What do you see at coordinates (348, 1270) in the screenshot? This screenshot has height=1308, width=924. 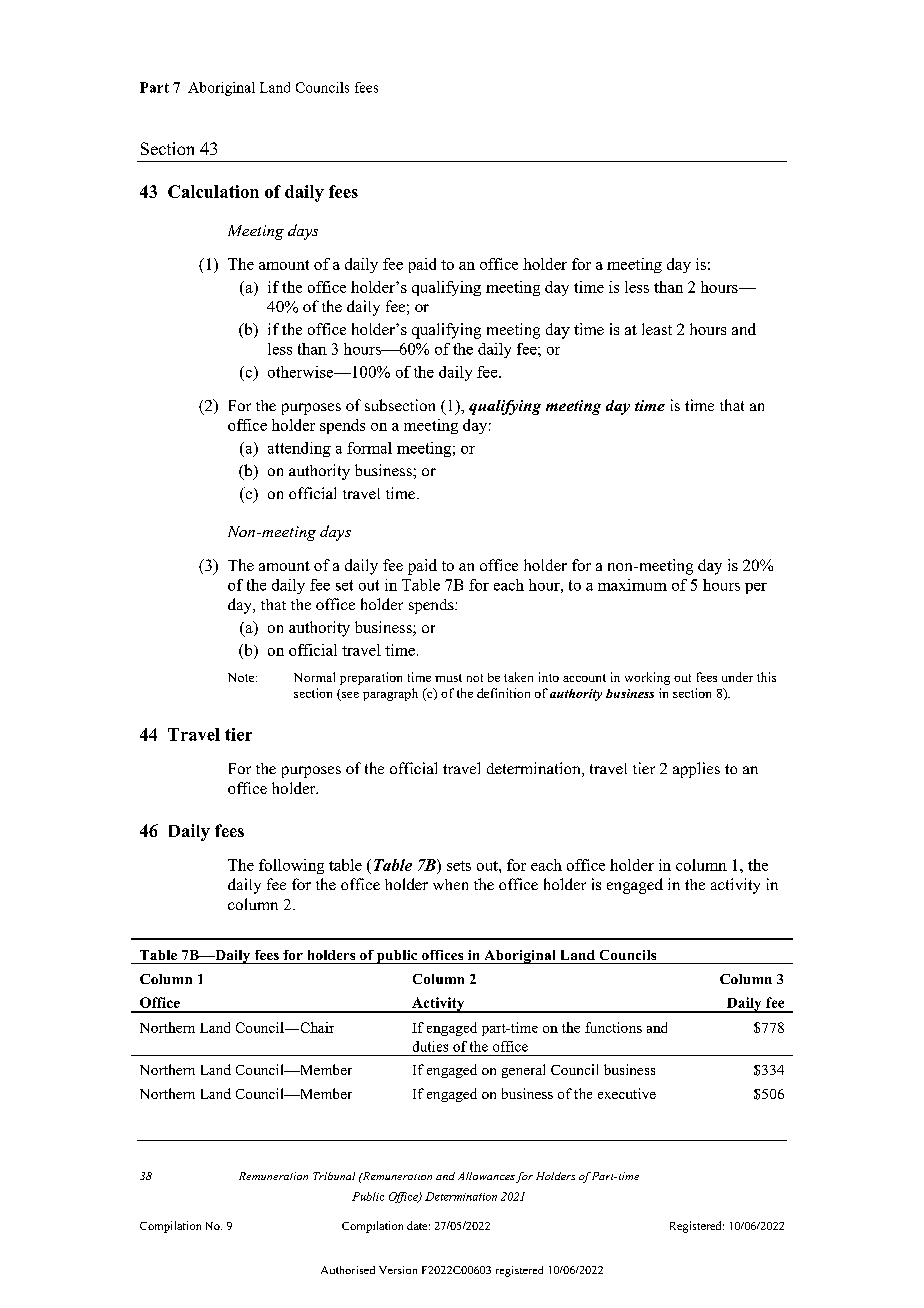 I see `Authorised` at bounding box center [348, 1270].
